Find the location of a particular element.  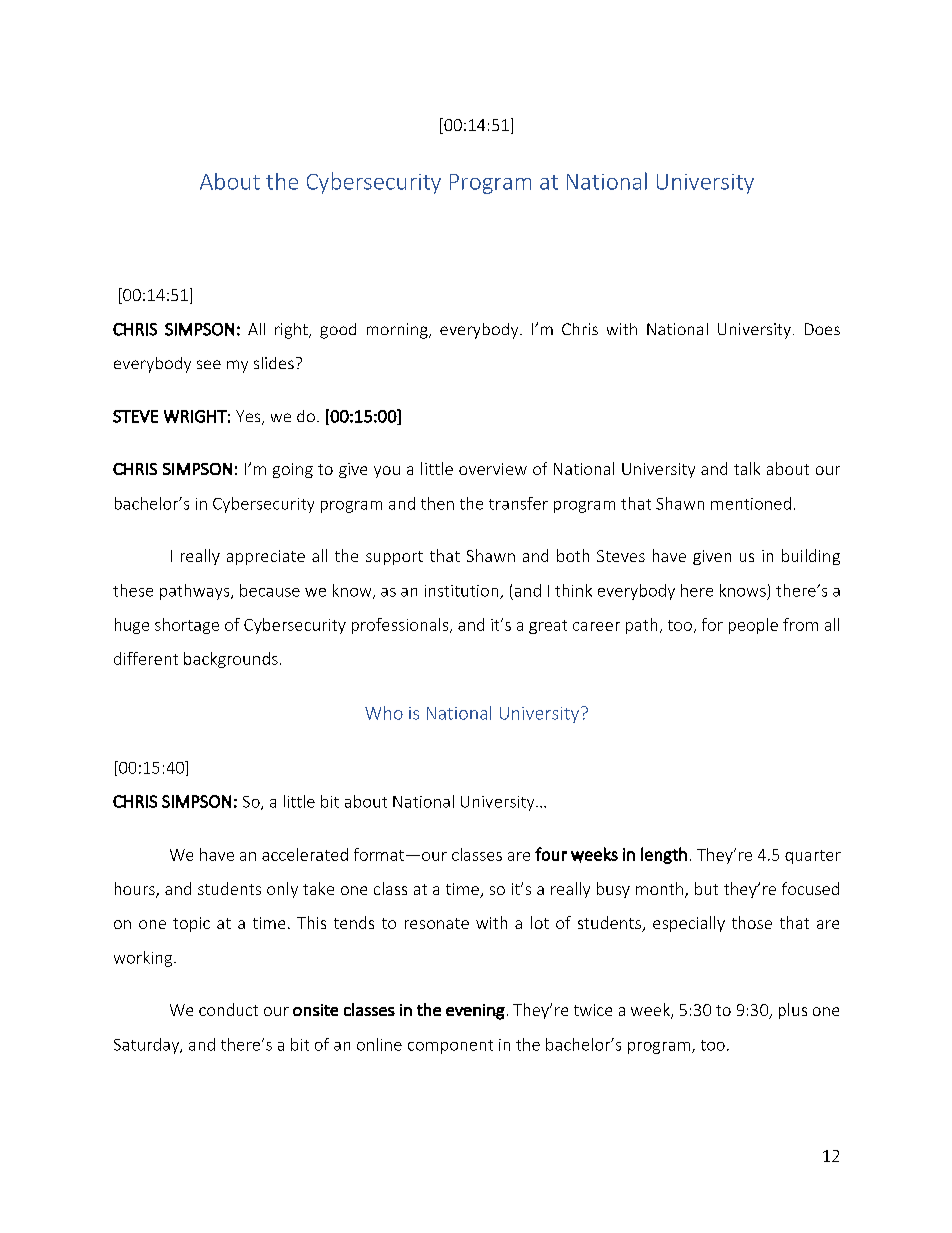

Does is located at coordinates (822, 329).
